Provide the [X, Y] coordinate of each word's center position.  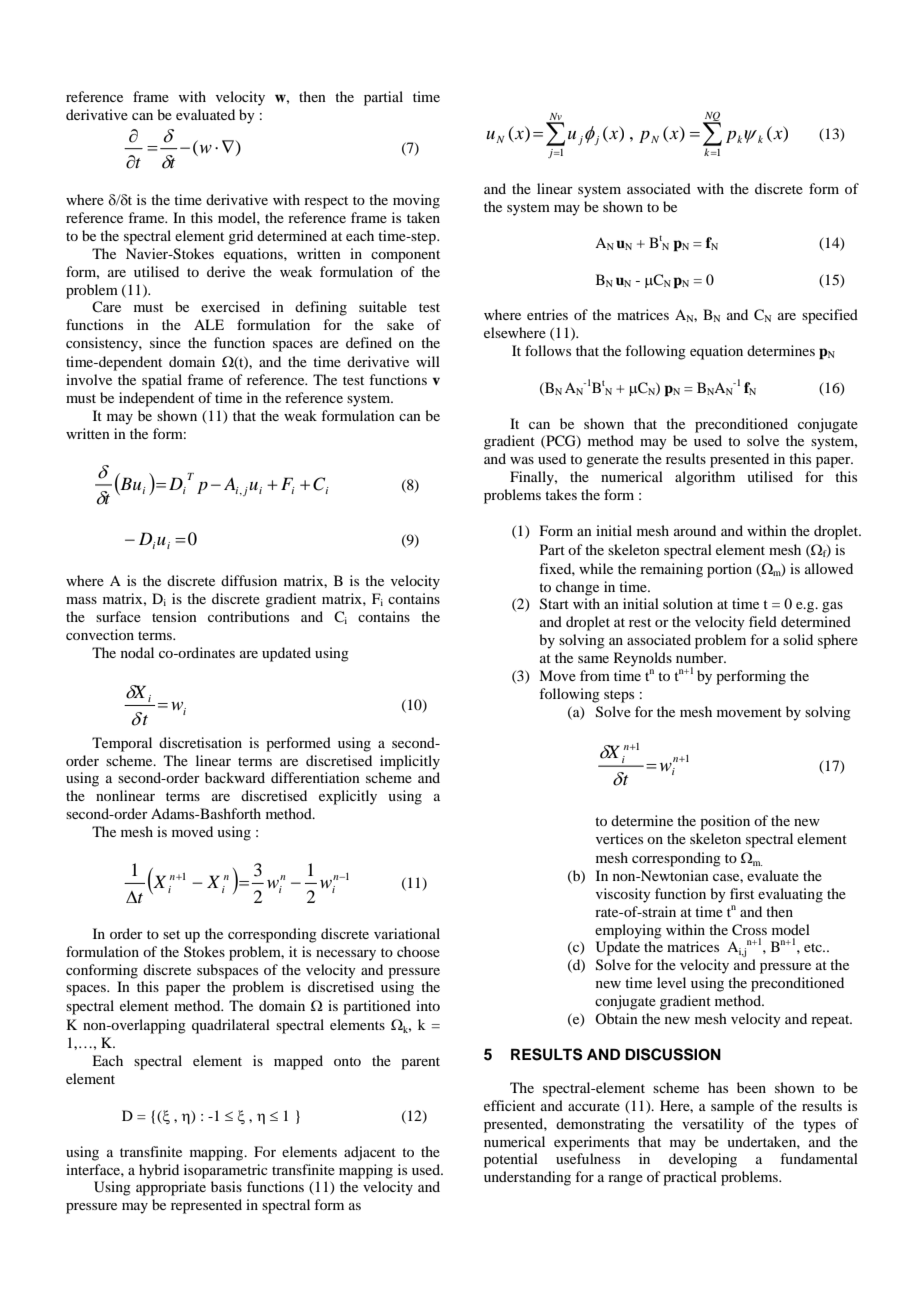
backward [235, 777]
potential [511, 1160]
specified [830, 316]
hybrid [159, 1171]
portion [729, 570]
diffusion [249, 580]
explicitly [348, 797]
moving [416, 201]
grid [240, 237]
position [725, 822]
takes [561, 494]
